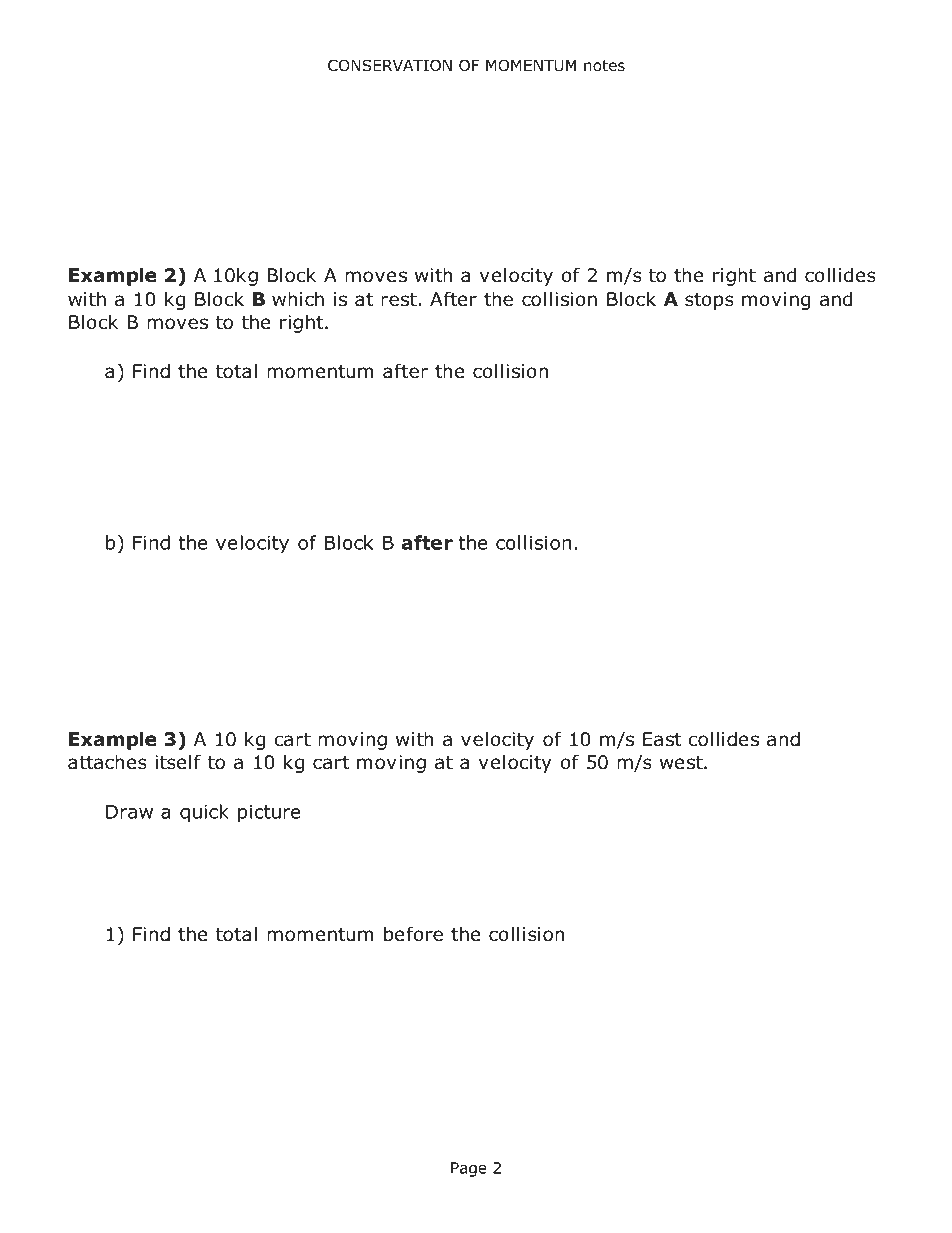 This screenshot has width=952, height=1233. I want to click on itself, so click(178, 762).
